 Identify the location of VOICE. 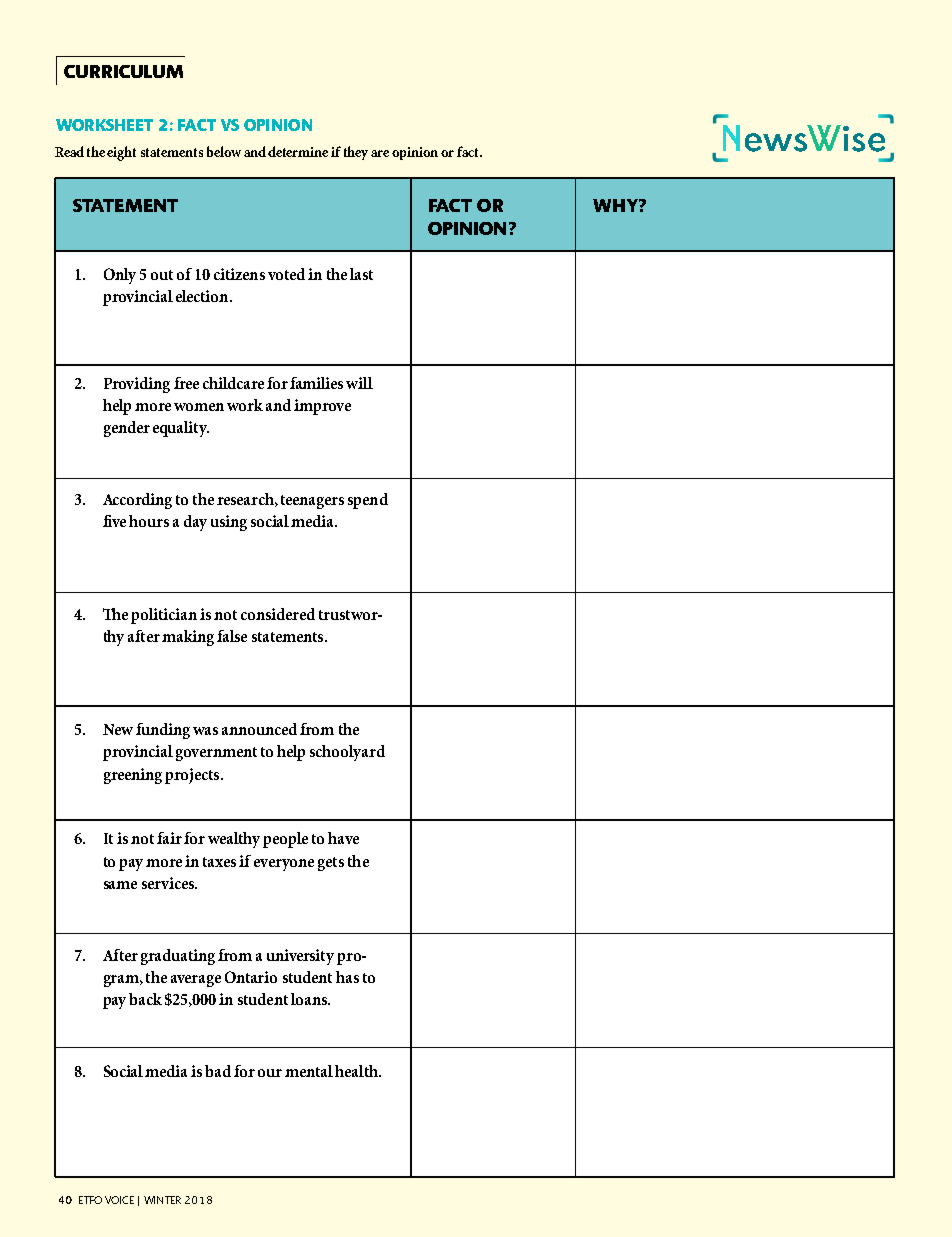
(119, 1200).
